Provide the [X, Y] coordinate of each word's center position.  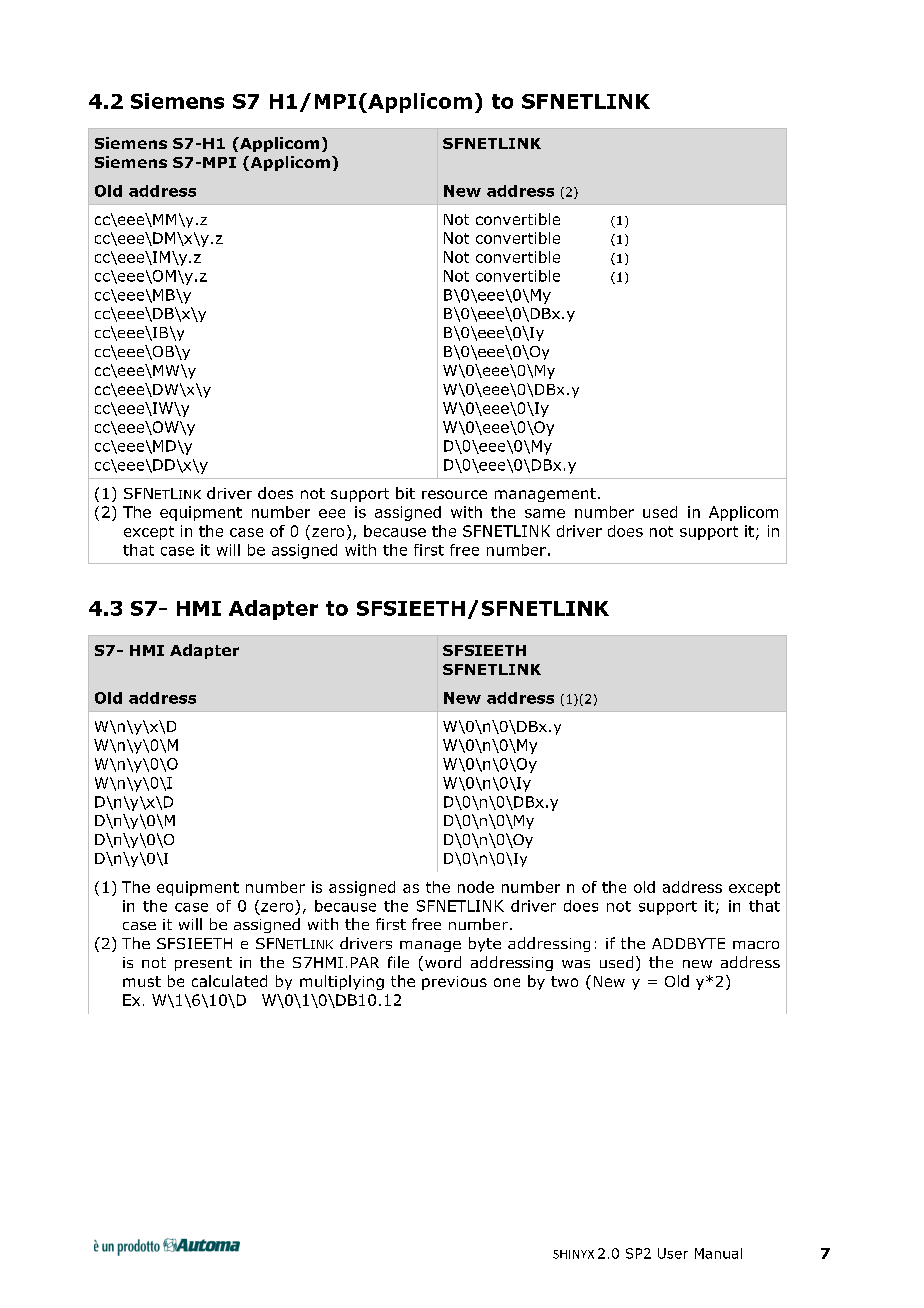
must [142, 981]
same [545, 513]
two [564, 981]
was [576, 964]
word [443, 962]
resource [454, 494]
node [476, 887]
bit [405, 493]
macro [756, 945]
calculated [229, 981]
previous [454, 983]
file [398, 962]
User [673, 1253]
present [203, 964]
